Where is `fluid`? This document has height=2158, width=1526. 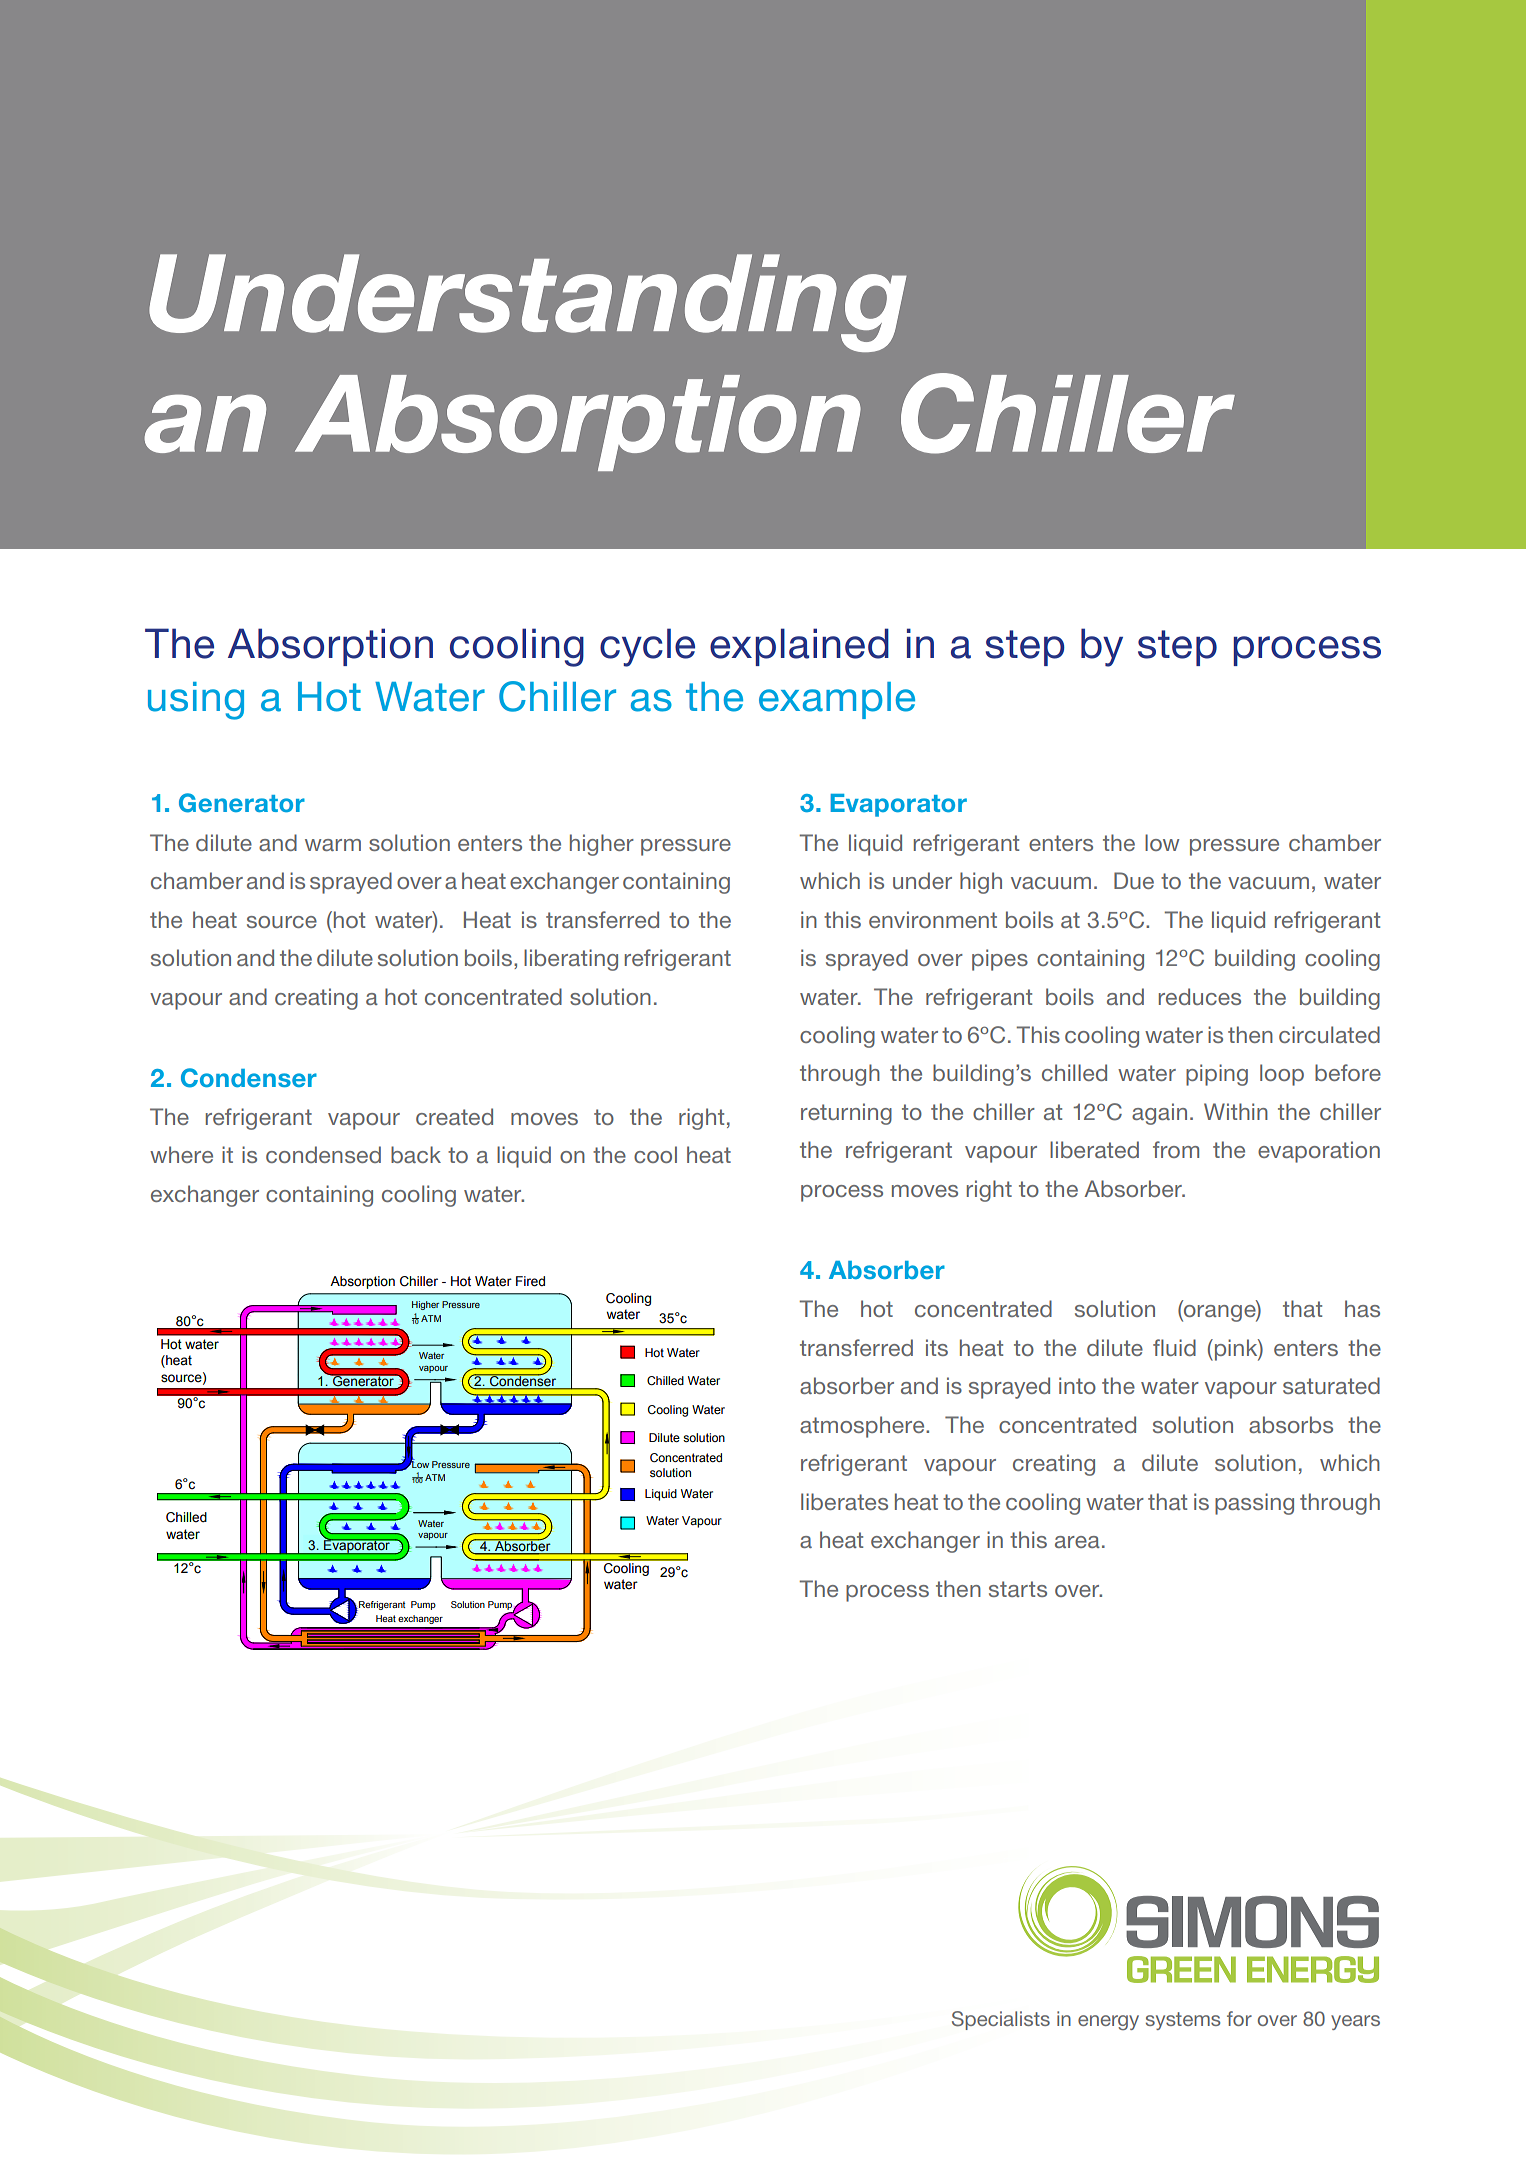 fluid is located at coordinates (1174, 1347).
